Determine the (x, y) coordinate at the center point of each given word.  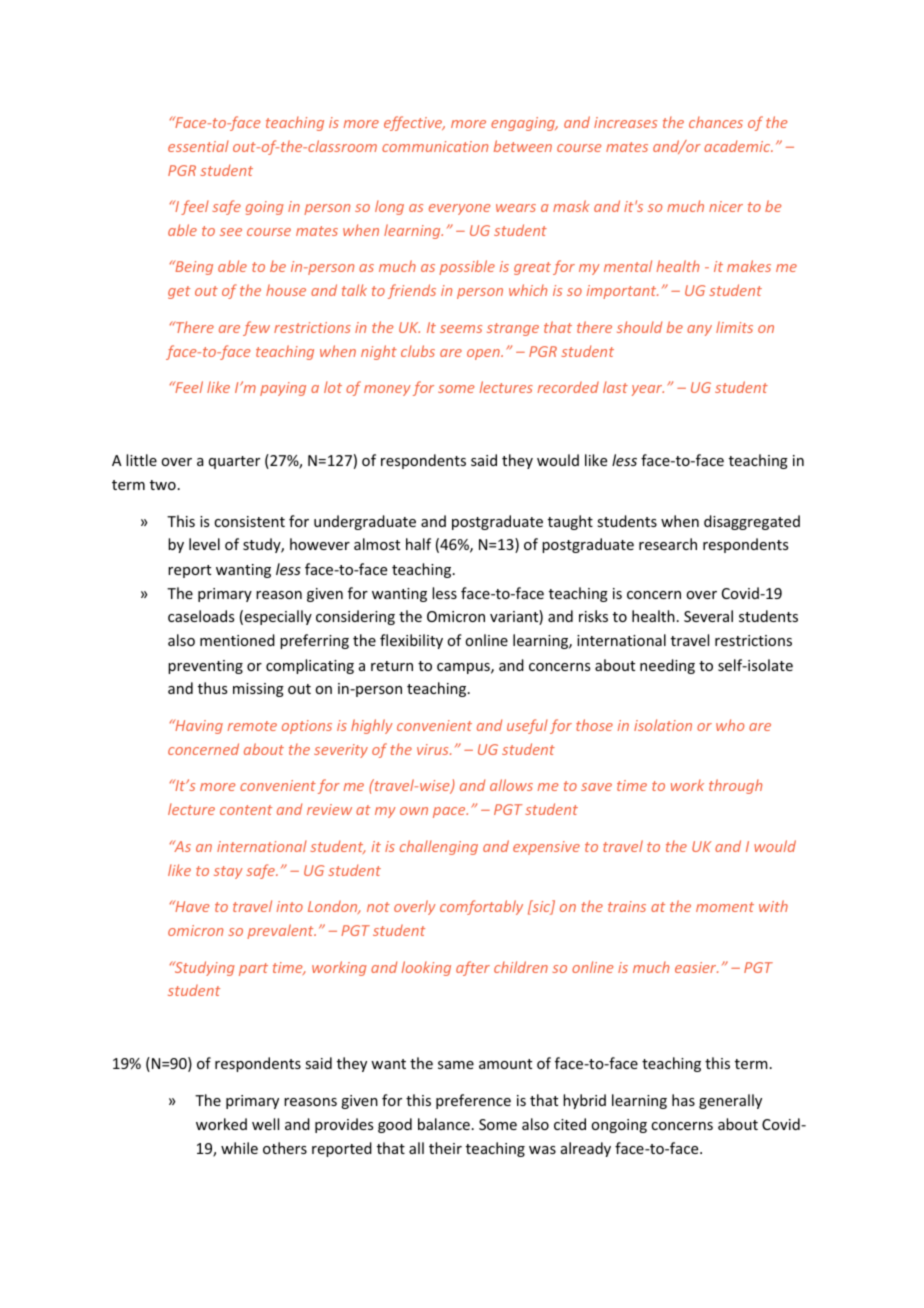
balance (444, 1124)
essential (198, 146)
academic (738, 146)
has (683, 1100)
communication (435, 146)
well (265, 1124)
